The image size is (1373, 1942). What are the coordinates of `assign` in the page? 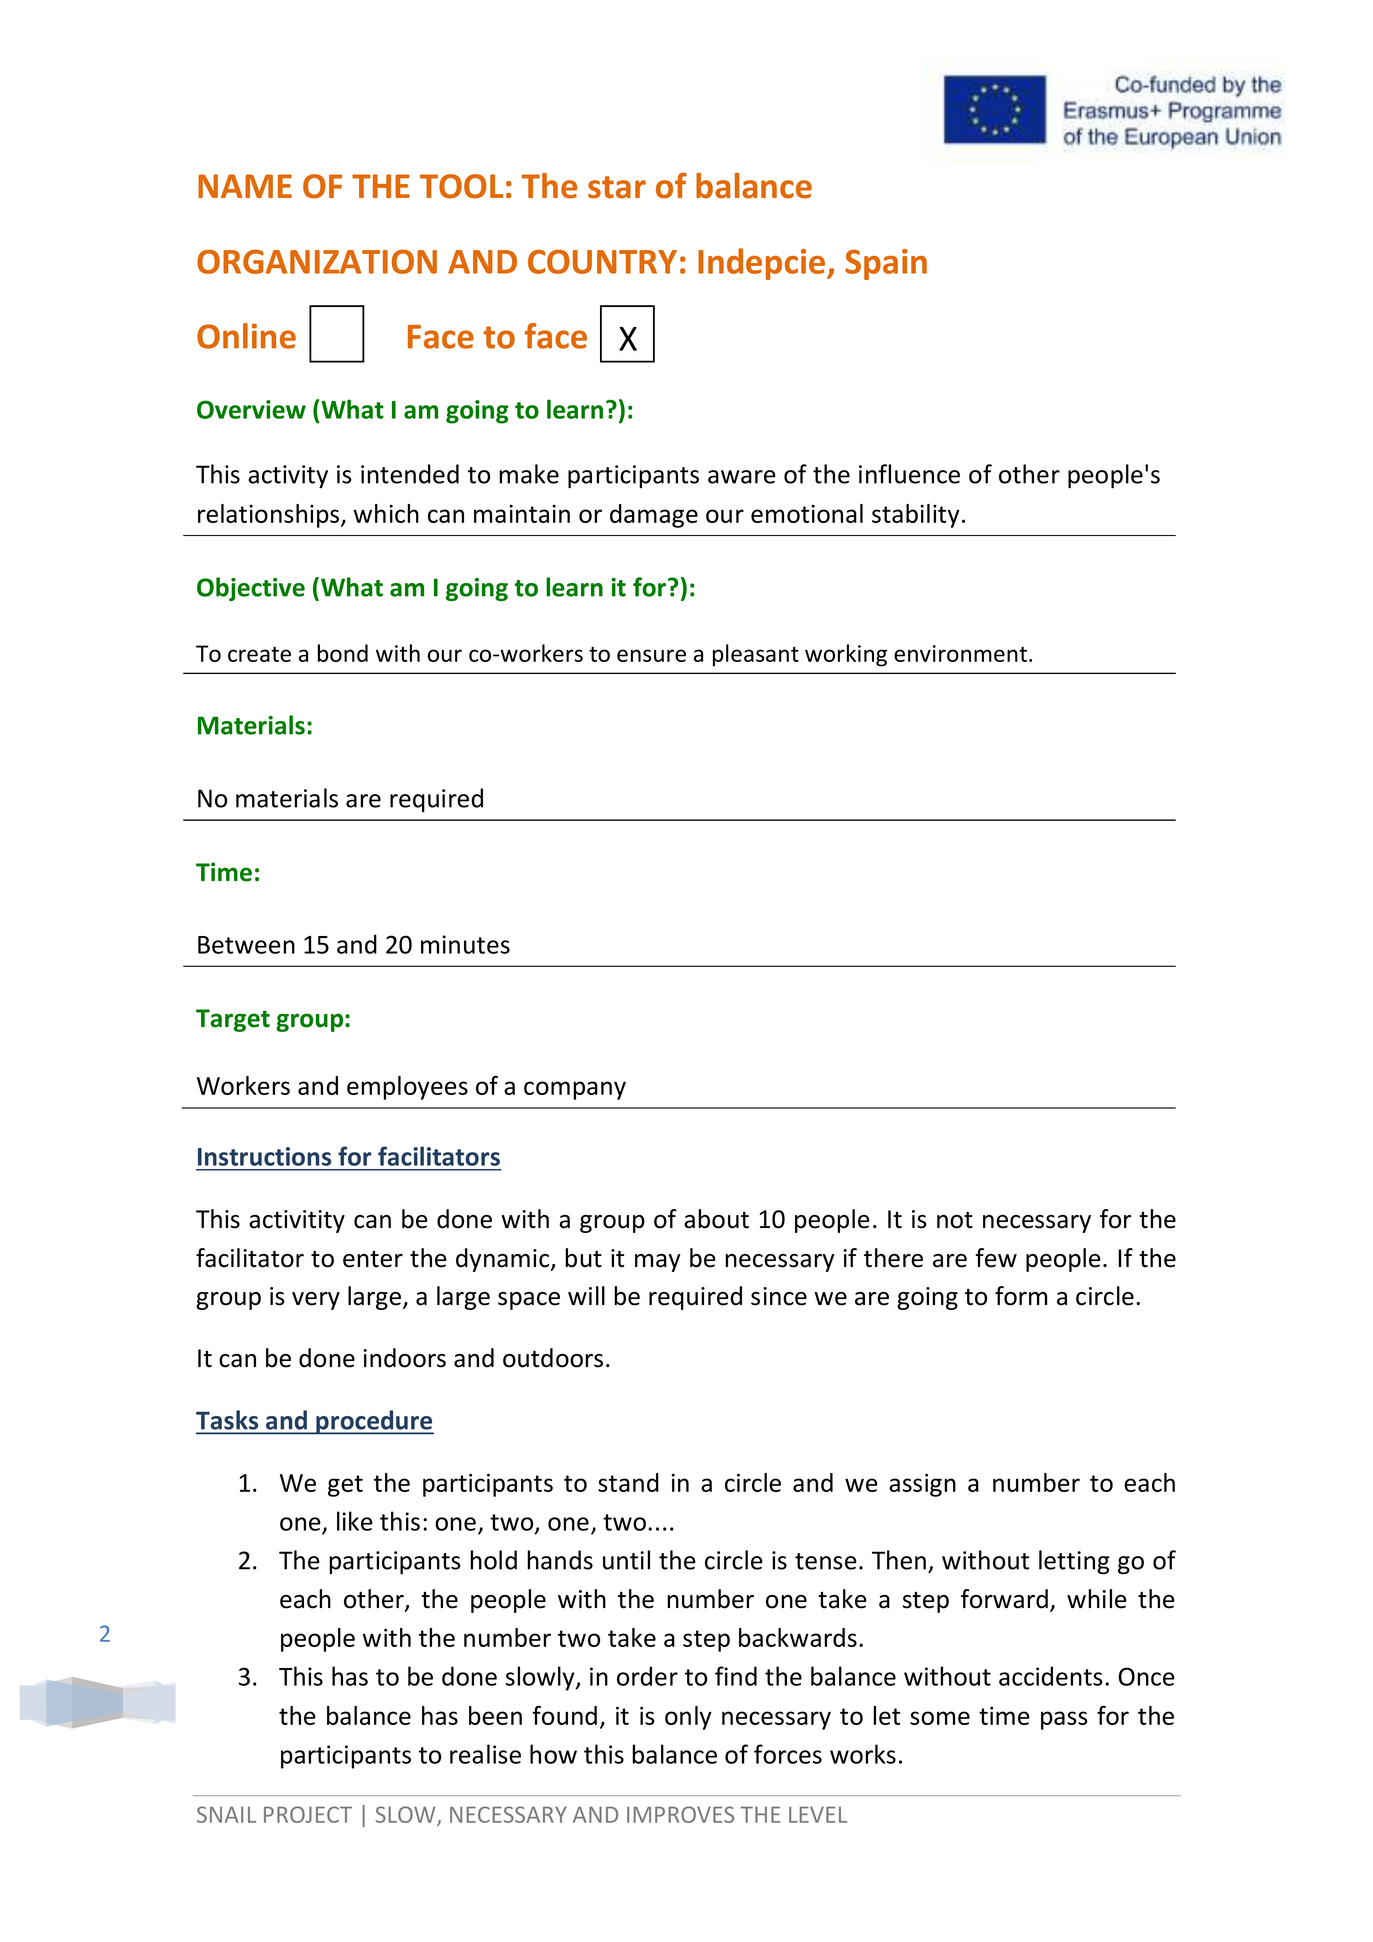 It's located at (922, 1485).
